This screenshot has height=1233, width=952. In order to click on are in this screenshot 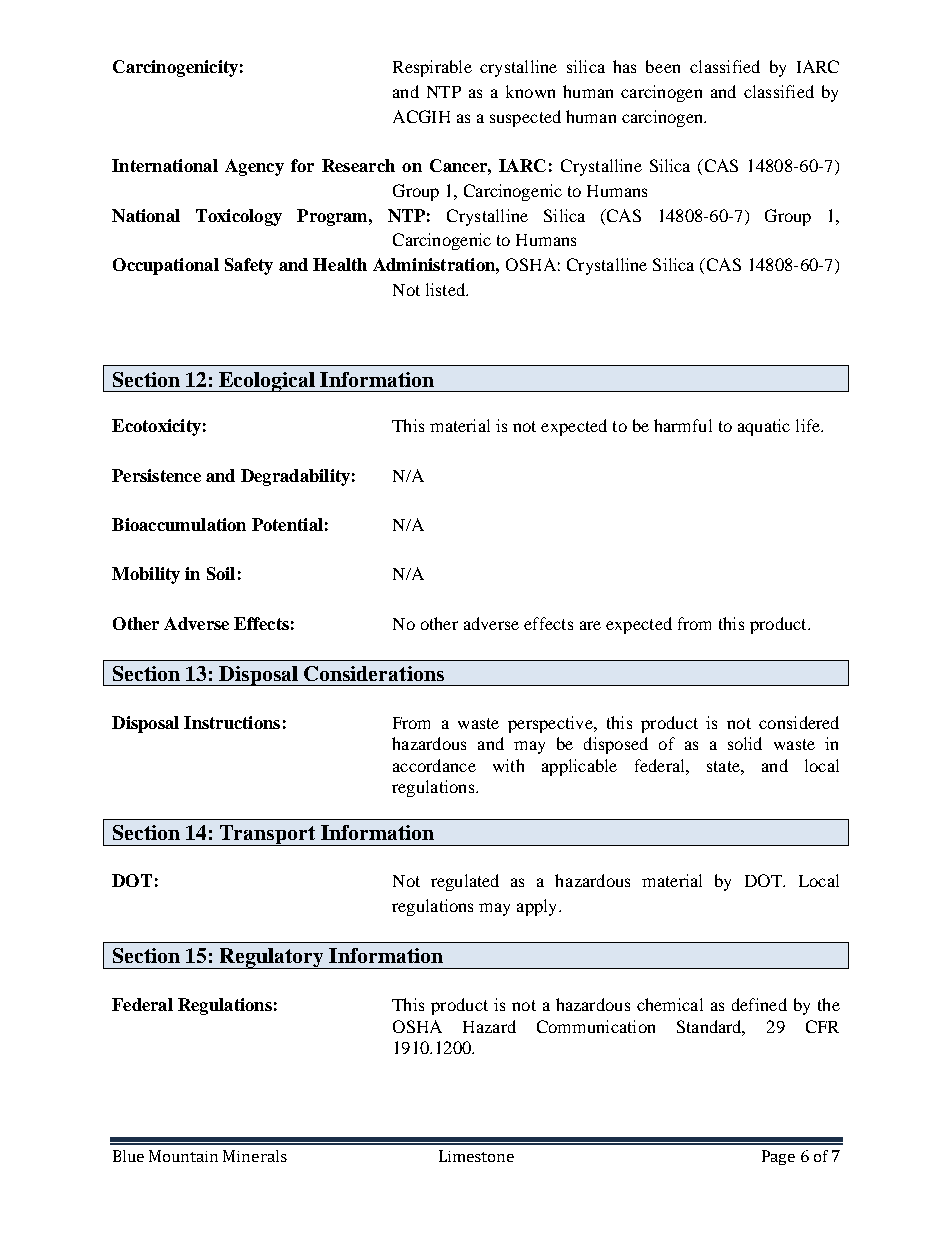, I will do `click(590, 625)`.
